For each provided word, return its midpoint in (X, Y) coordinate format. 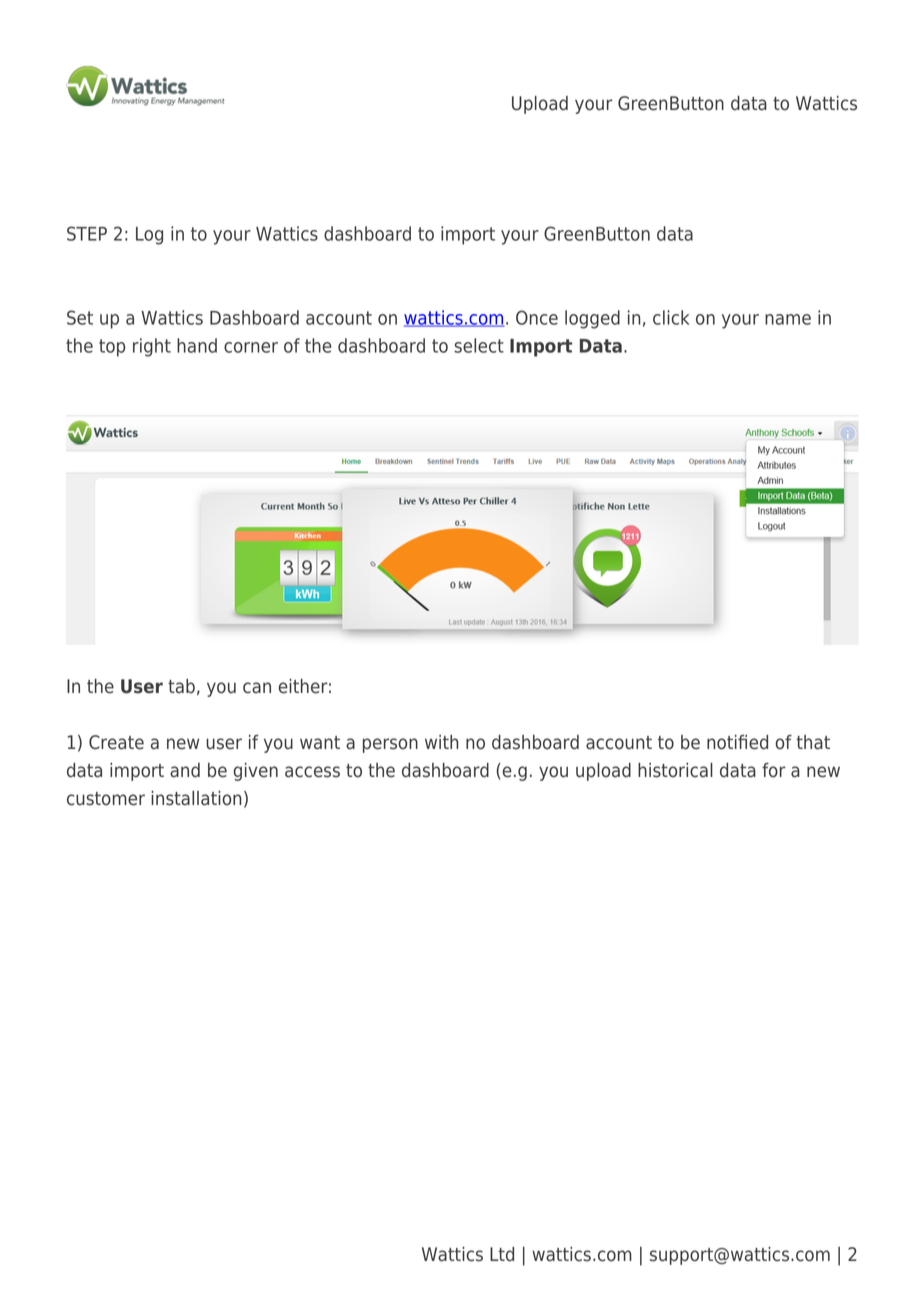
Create (116, 742)
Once (537, 317)
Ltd (502, 1254)
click (671, 317)
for (774, 770)
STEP (87, 233)
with (441, 742)
